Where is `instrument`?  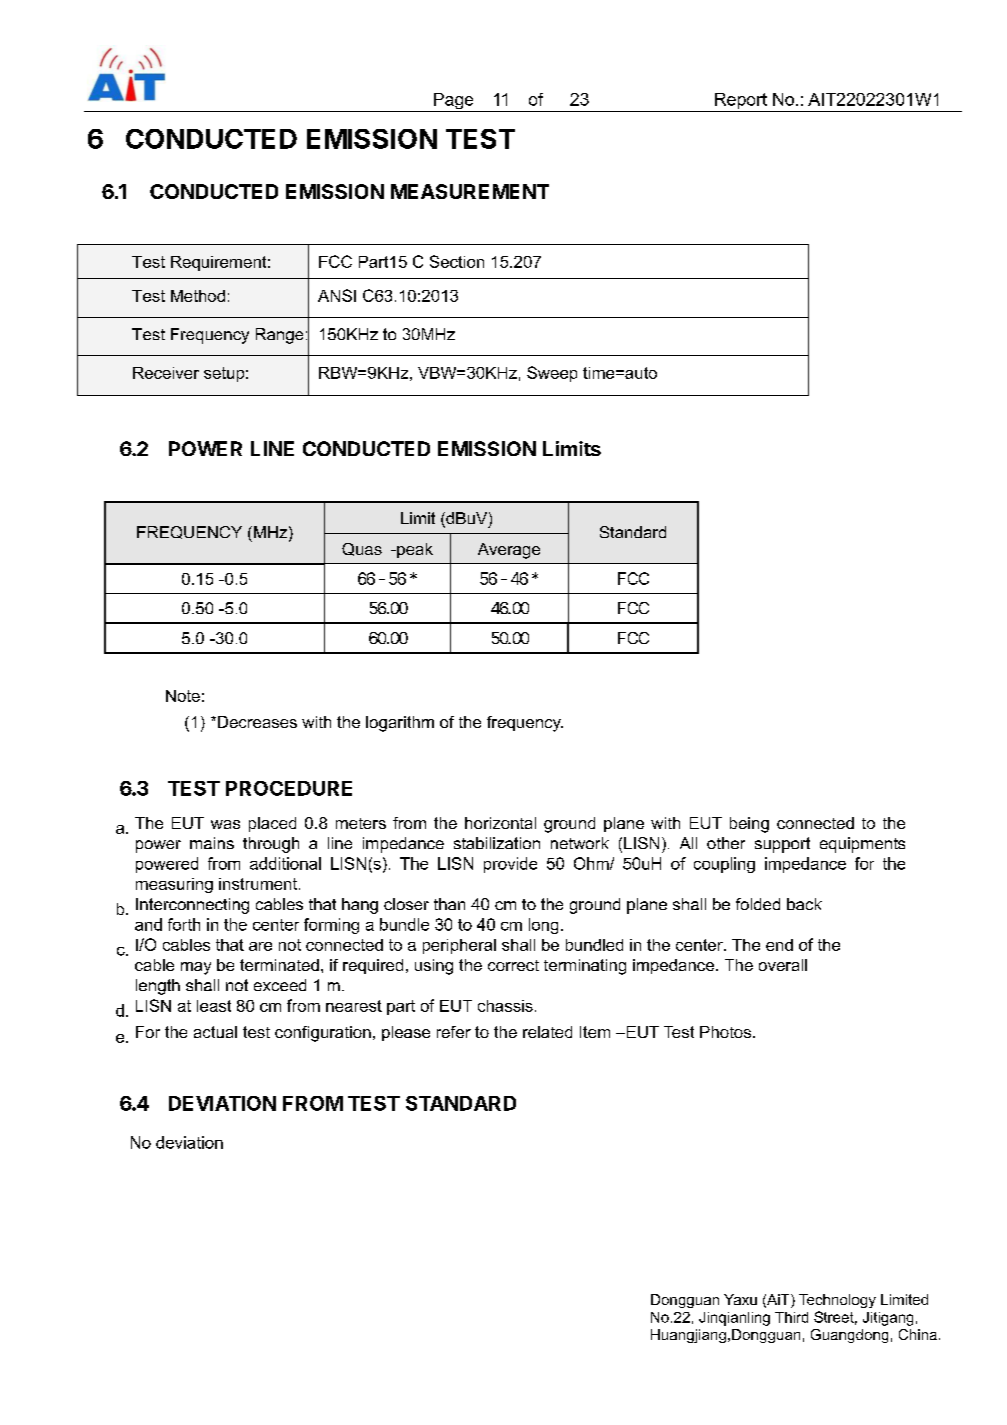 instrument is located at coordinates (259, 884).
